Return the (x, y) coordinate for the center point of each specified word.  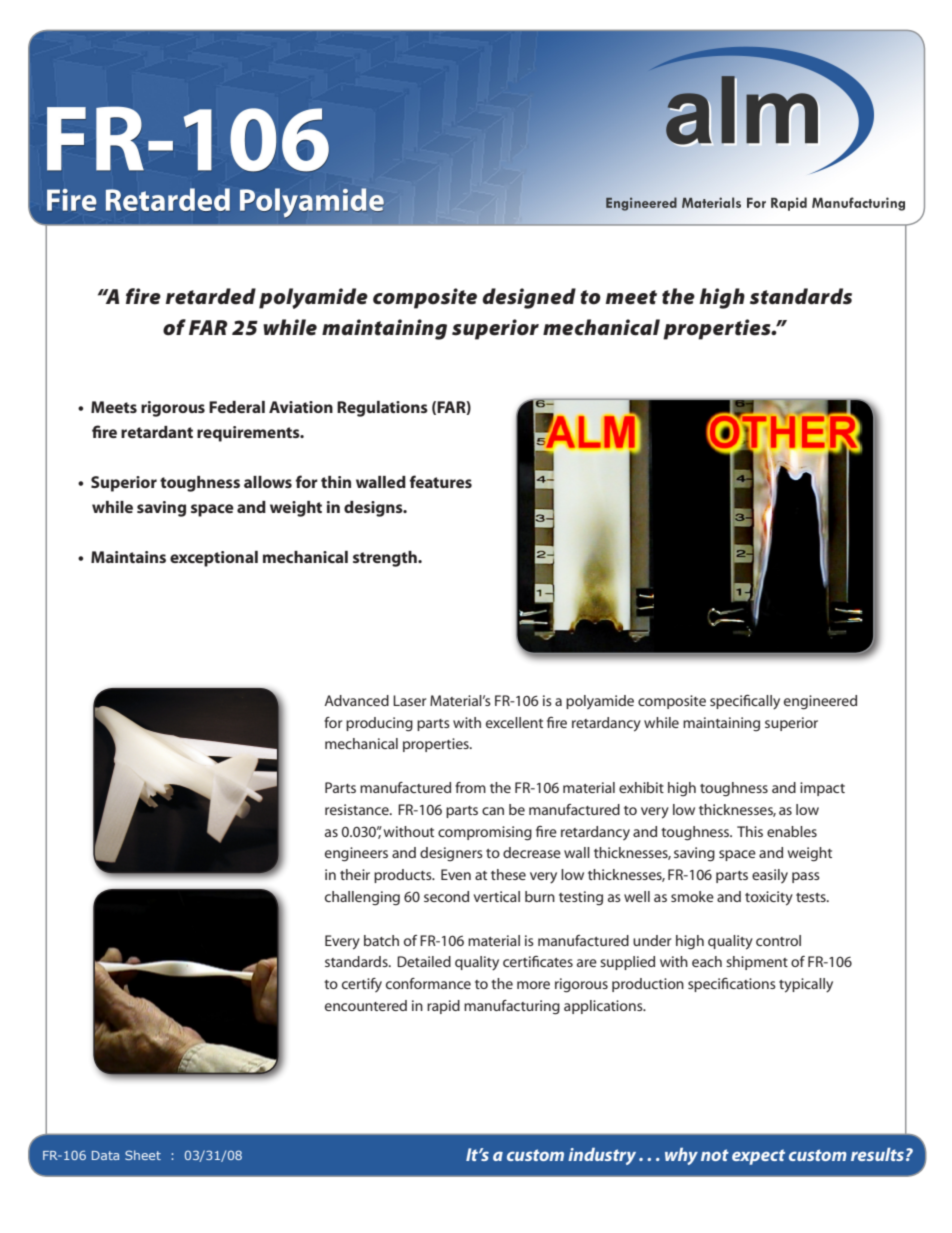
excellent (514, 722)
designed (529, 298)
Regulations (382, 409)
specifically (745, 702)
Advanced (356, 700)
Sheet (143, 1155)
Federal (237, 407)
